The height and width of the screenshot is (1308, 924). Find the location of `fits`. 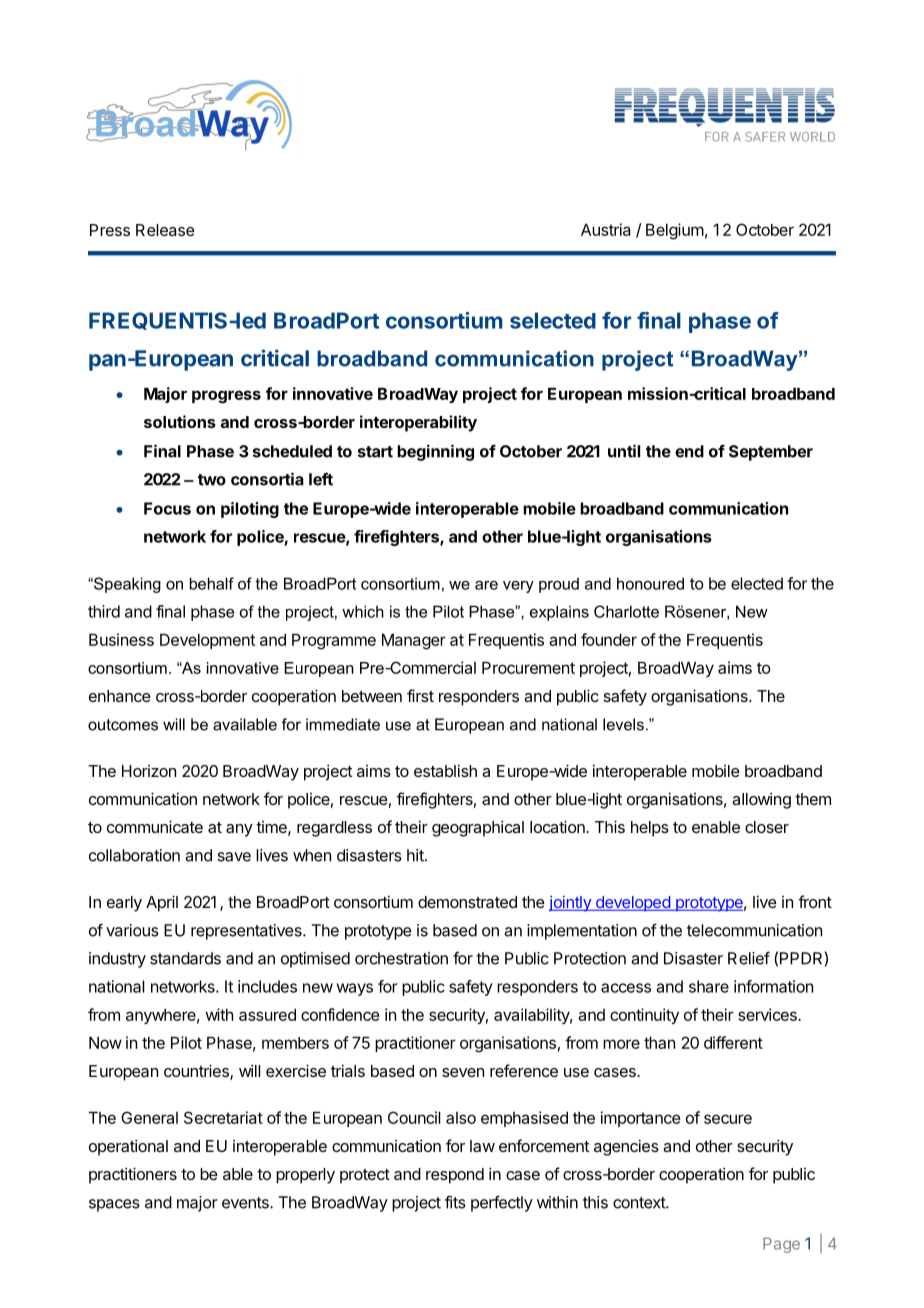

fits is located at coordinates (455, 1202).
